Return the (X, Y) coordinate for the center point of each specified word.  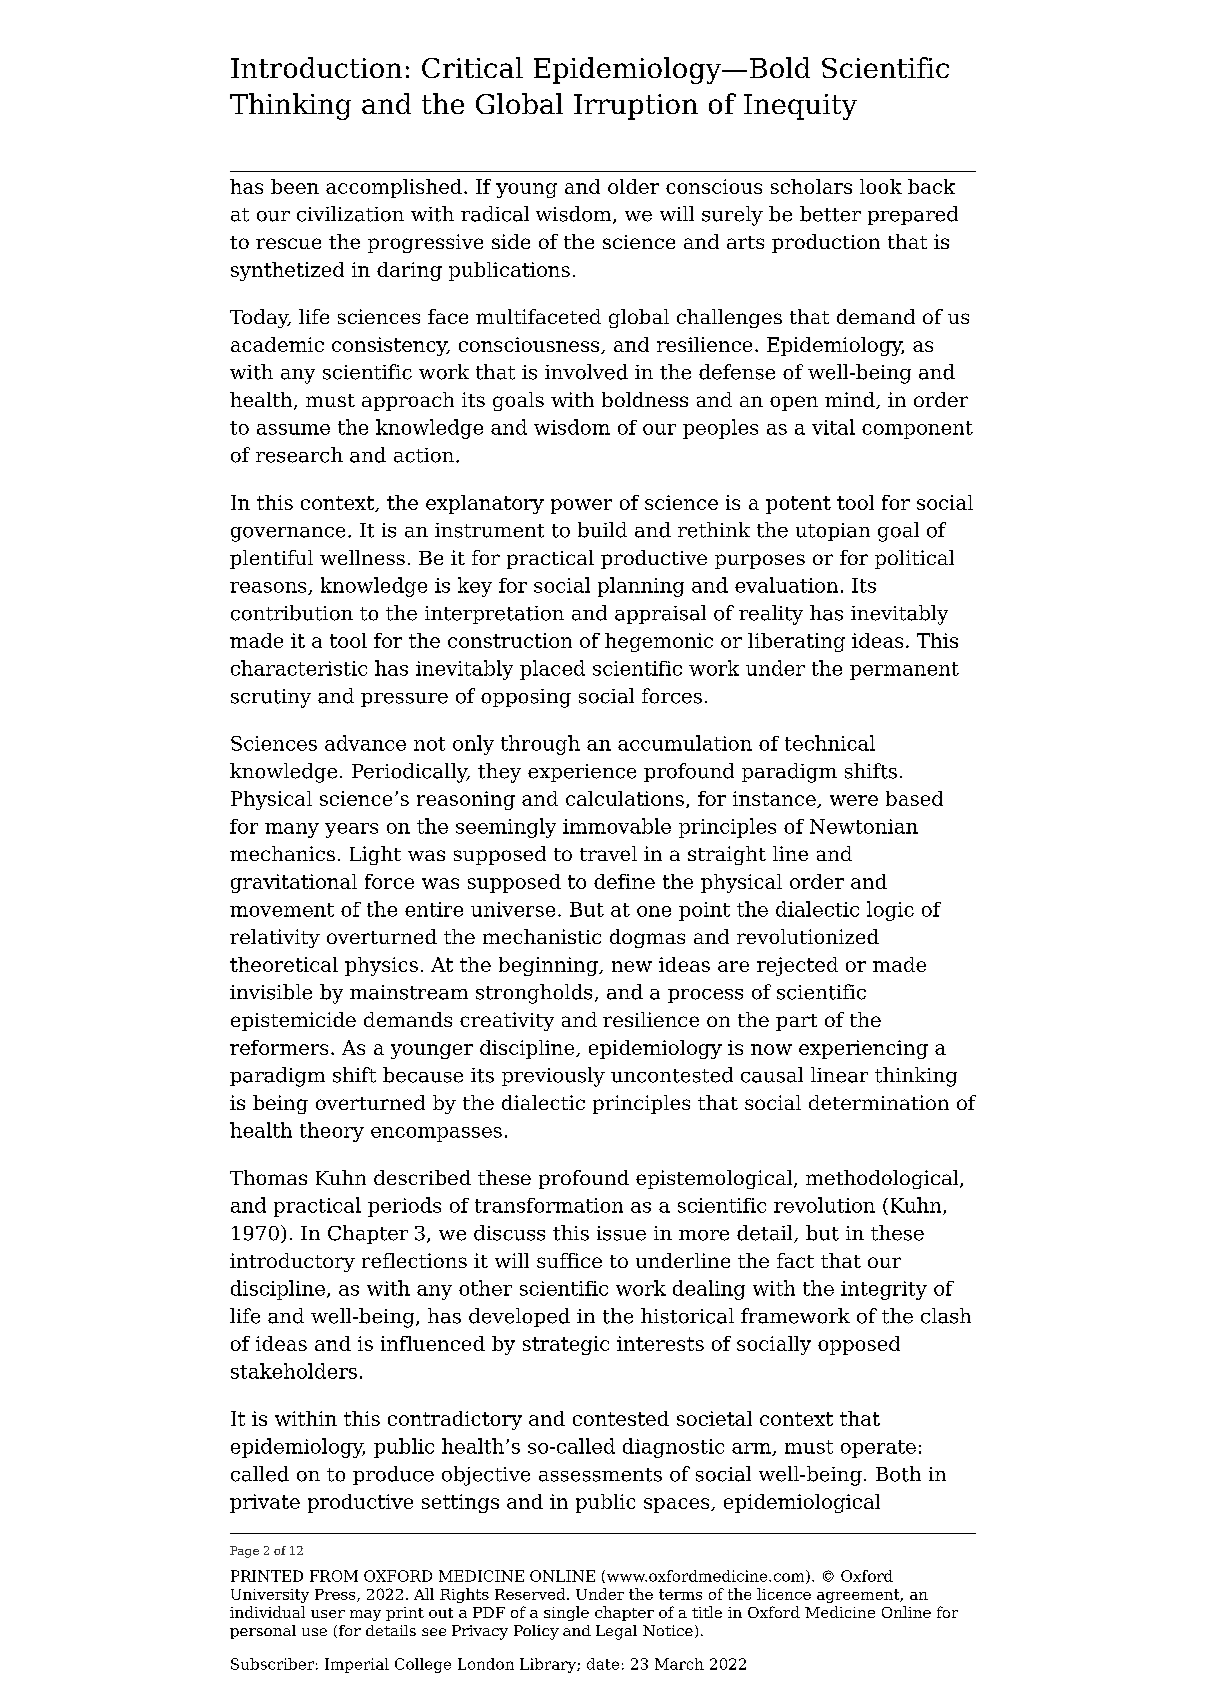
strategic (566, 1345)
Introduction (316, 67)
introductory (292, 1262)
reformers (279, 1047)
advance (365, 743)
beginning (549, 966)
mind (851, 400)
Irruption (636, 107)
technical (830, 743)
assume (293, 429)
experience (582, 773)
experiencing (863, 1049)
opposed (859, 1345)
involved (586, 372)
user (328, 1614)
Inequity (800, 107)
